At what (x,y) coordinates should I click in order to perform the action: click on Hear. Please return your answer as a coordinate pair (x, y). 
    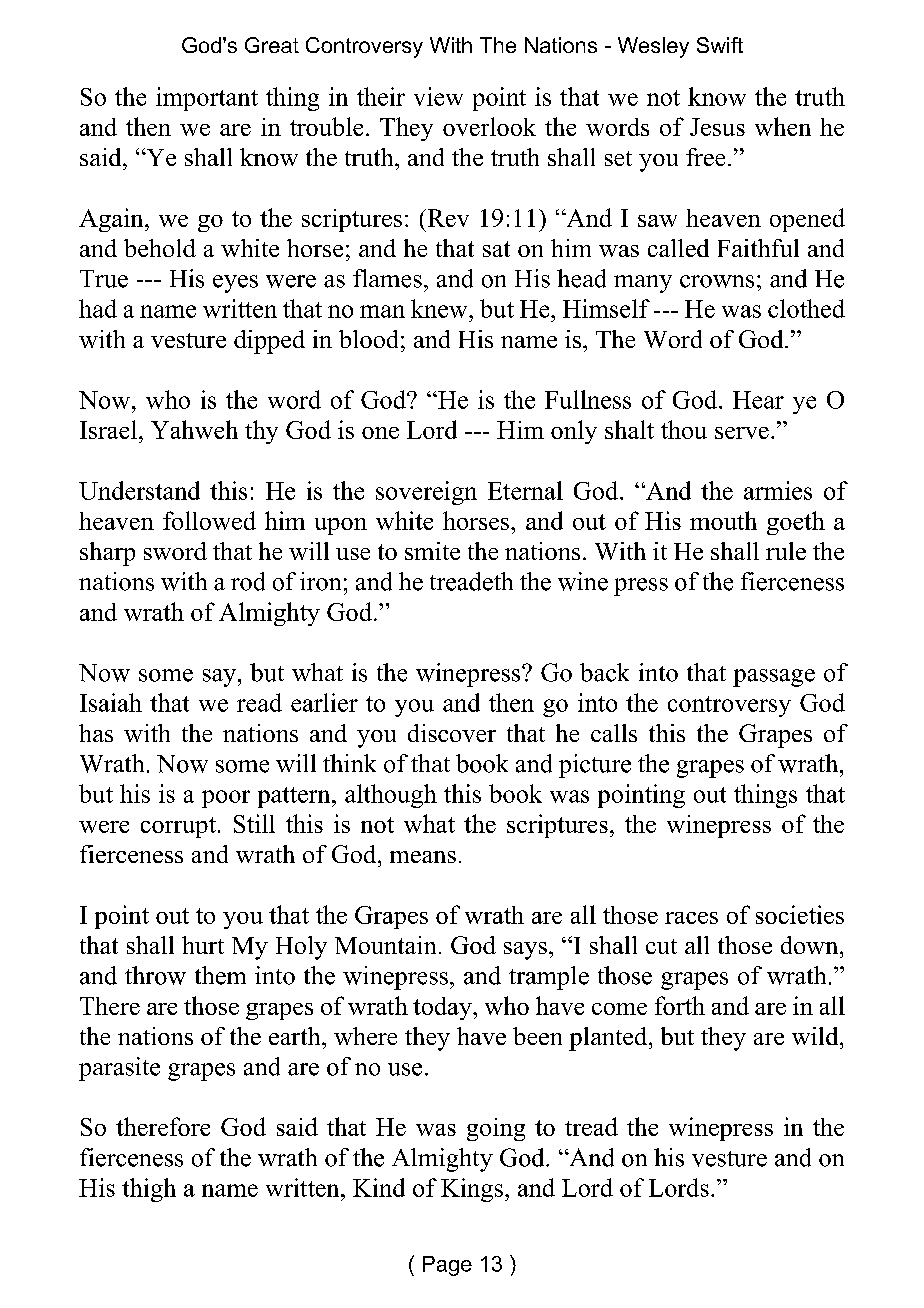
    Looking at the image, I should click on (758, 400).
